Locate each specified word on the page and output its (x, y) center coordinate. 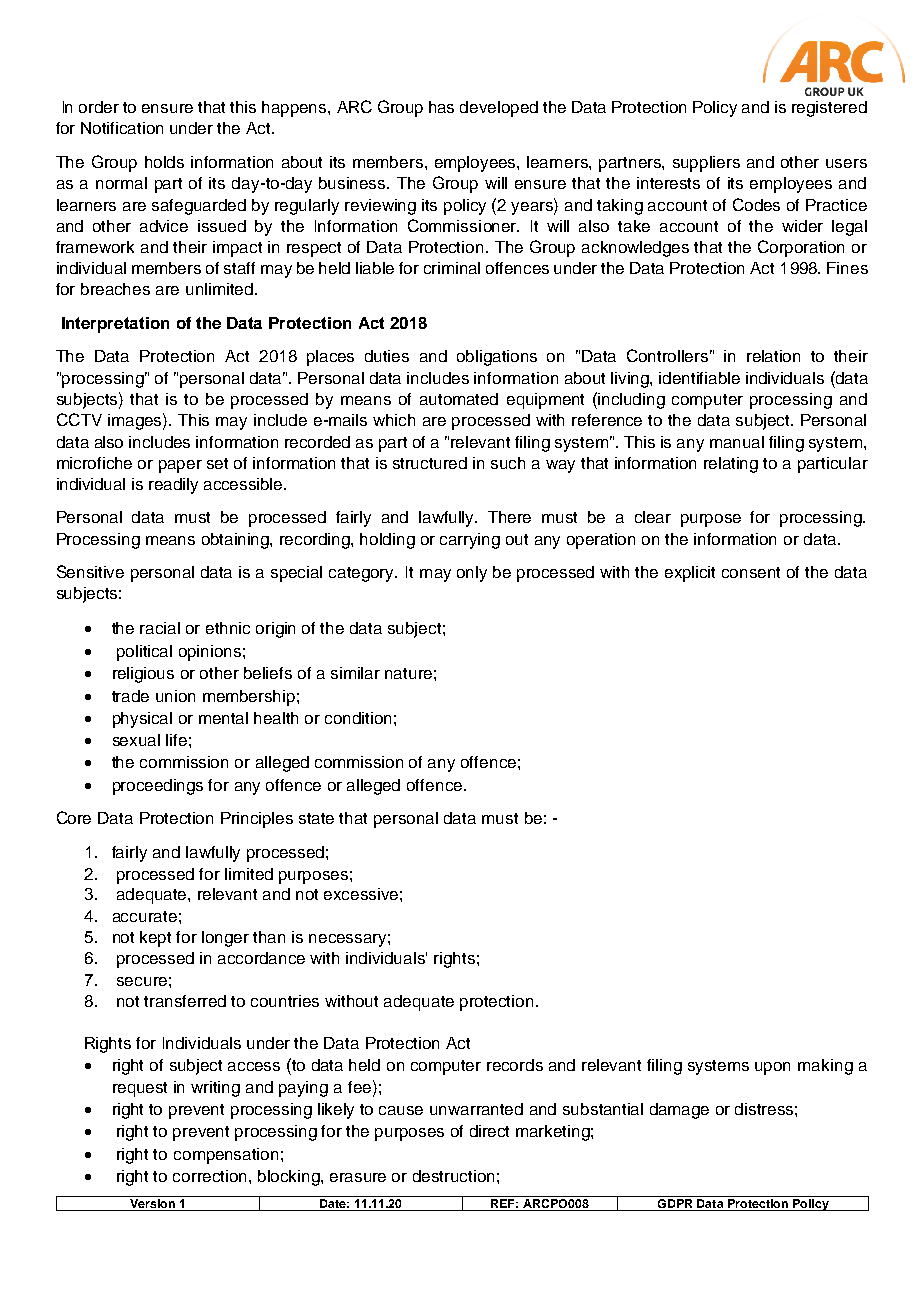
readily (173, 486)
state (316, 818)
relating (731, 465)
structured (430, 463)
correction (211, 1176)
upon (772, 1068)
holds (164, 162)
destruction (453, 1176)
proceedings (158, 787)
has (441, 107)
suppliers (706, 164)
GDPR (675, 1202)
